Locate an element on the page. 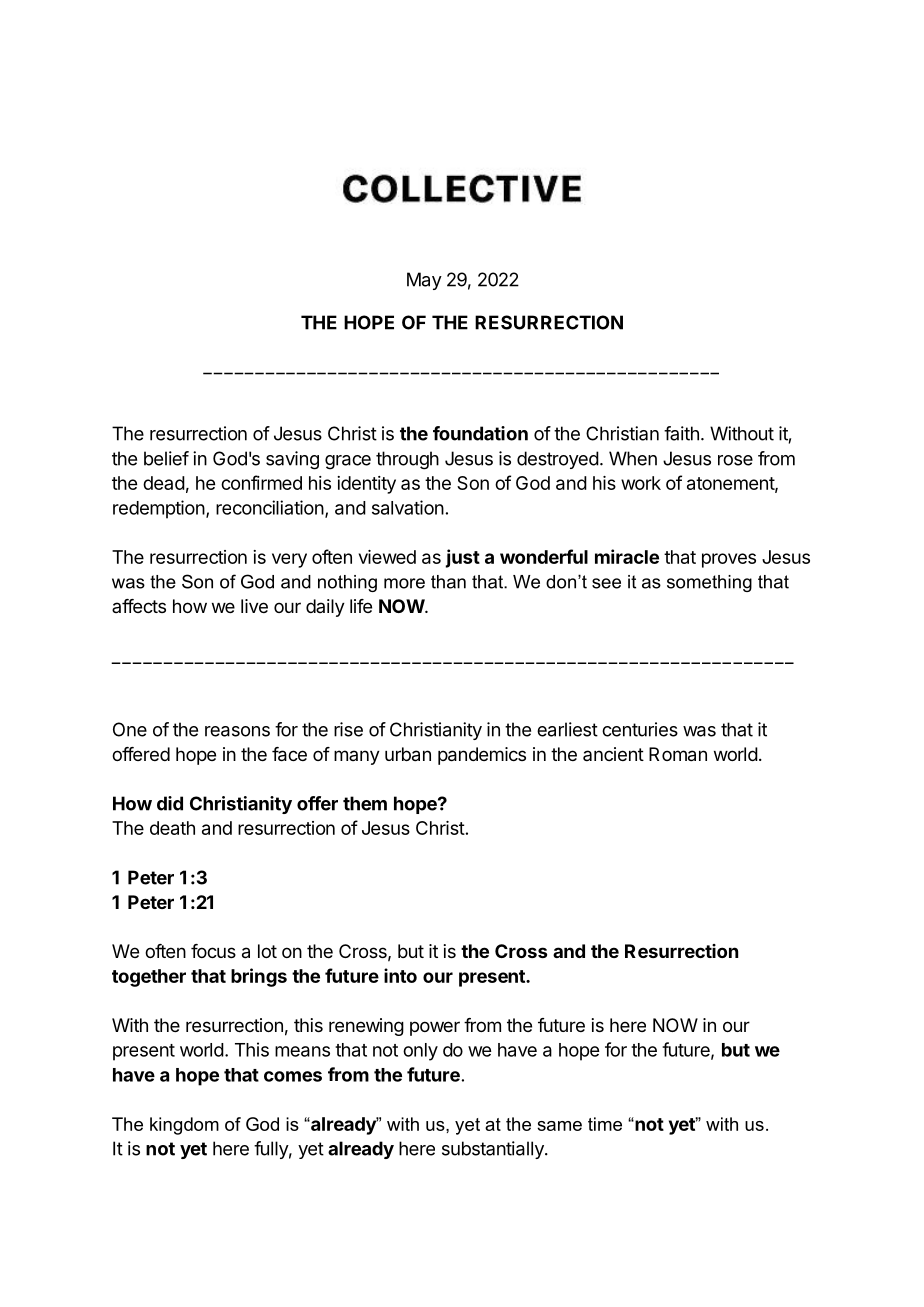 This image has height=1307, width=924. May is located at coordinates (424, 281).
